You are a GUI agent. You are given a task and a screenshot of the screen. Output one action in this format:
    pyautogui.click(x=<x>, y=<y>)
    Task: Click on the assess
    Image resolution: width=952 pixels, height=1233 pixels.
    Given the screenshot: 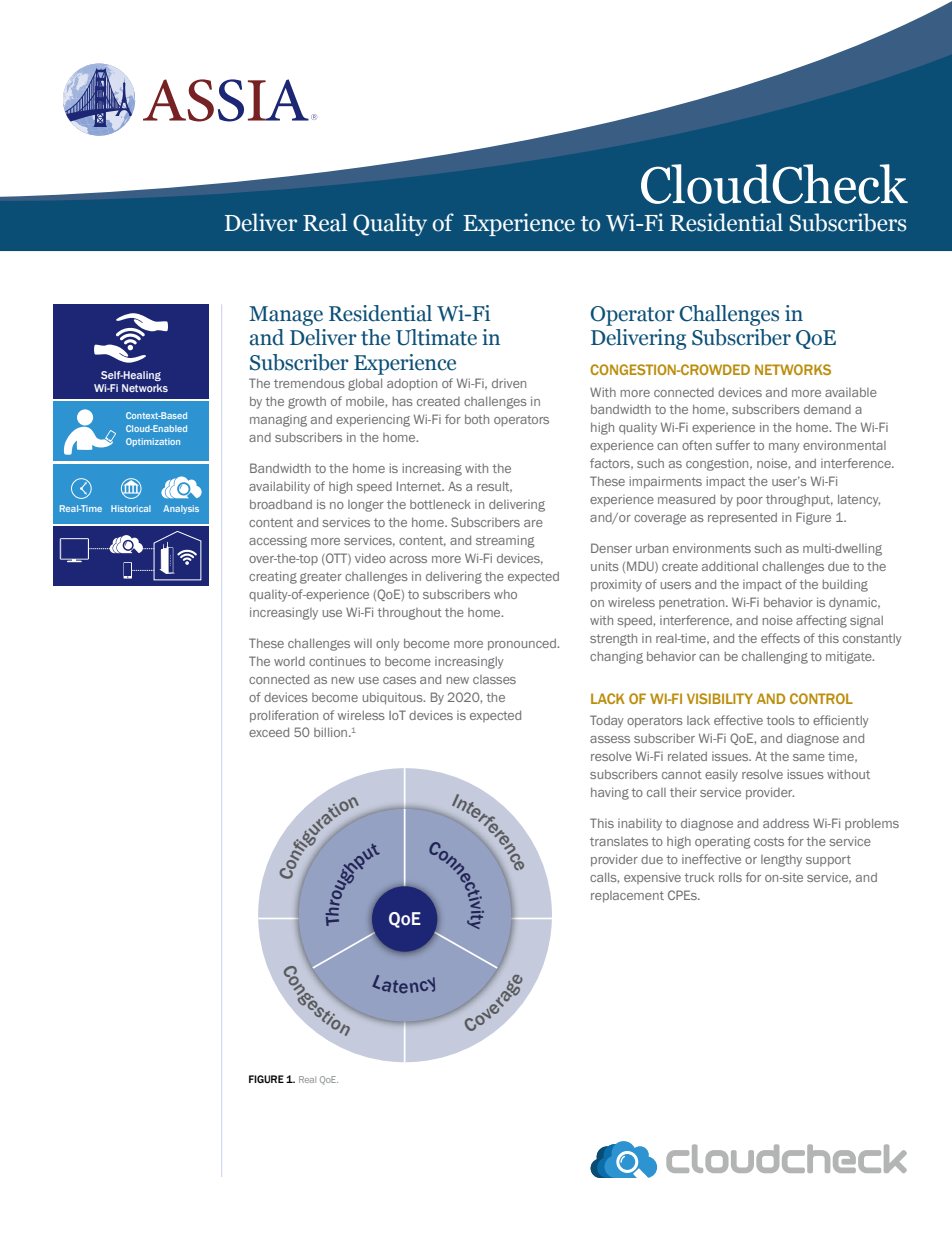 What is the action you would take?
    pyautogui.click(x=610, y=739)
